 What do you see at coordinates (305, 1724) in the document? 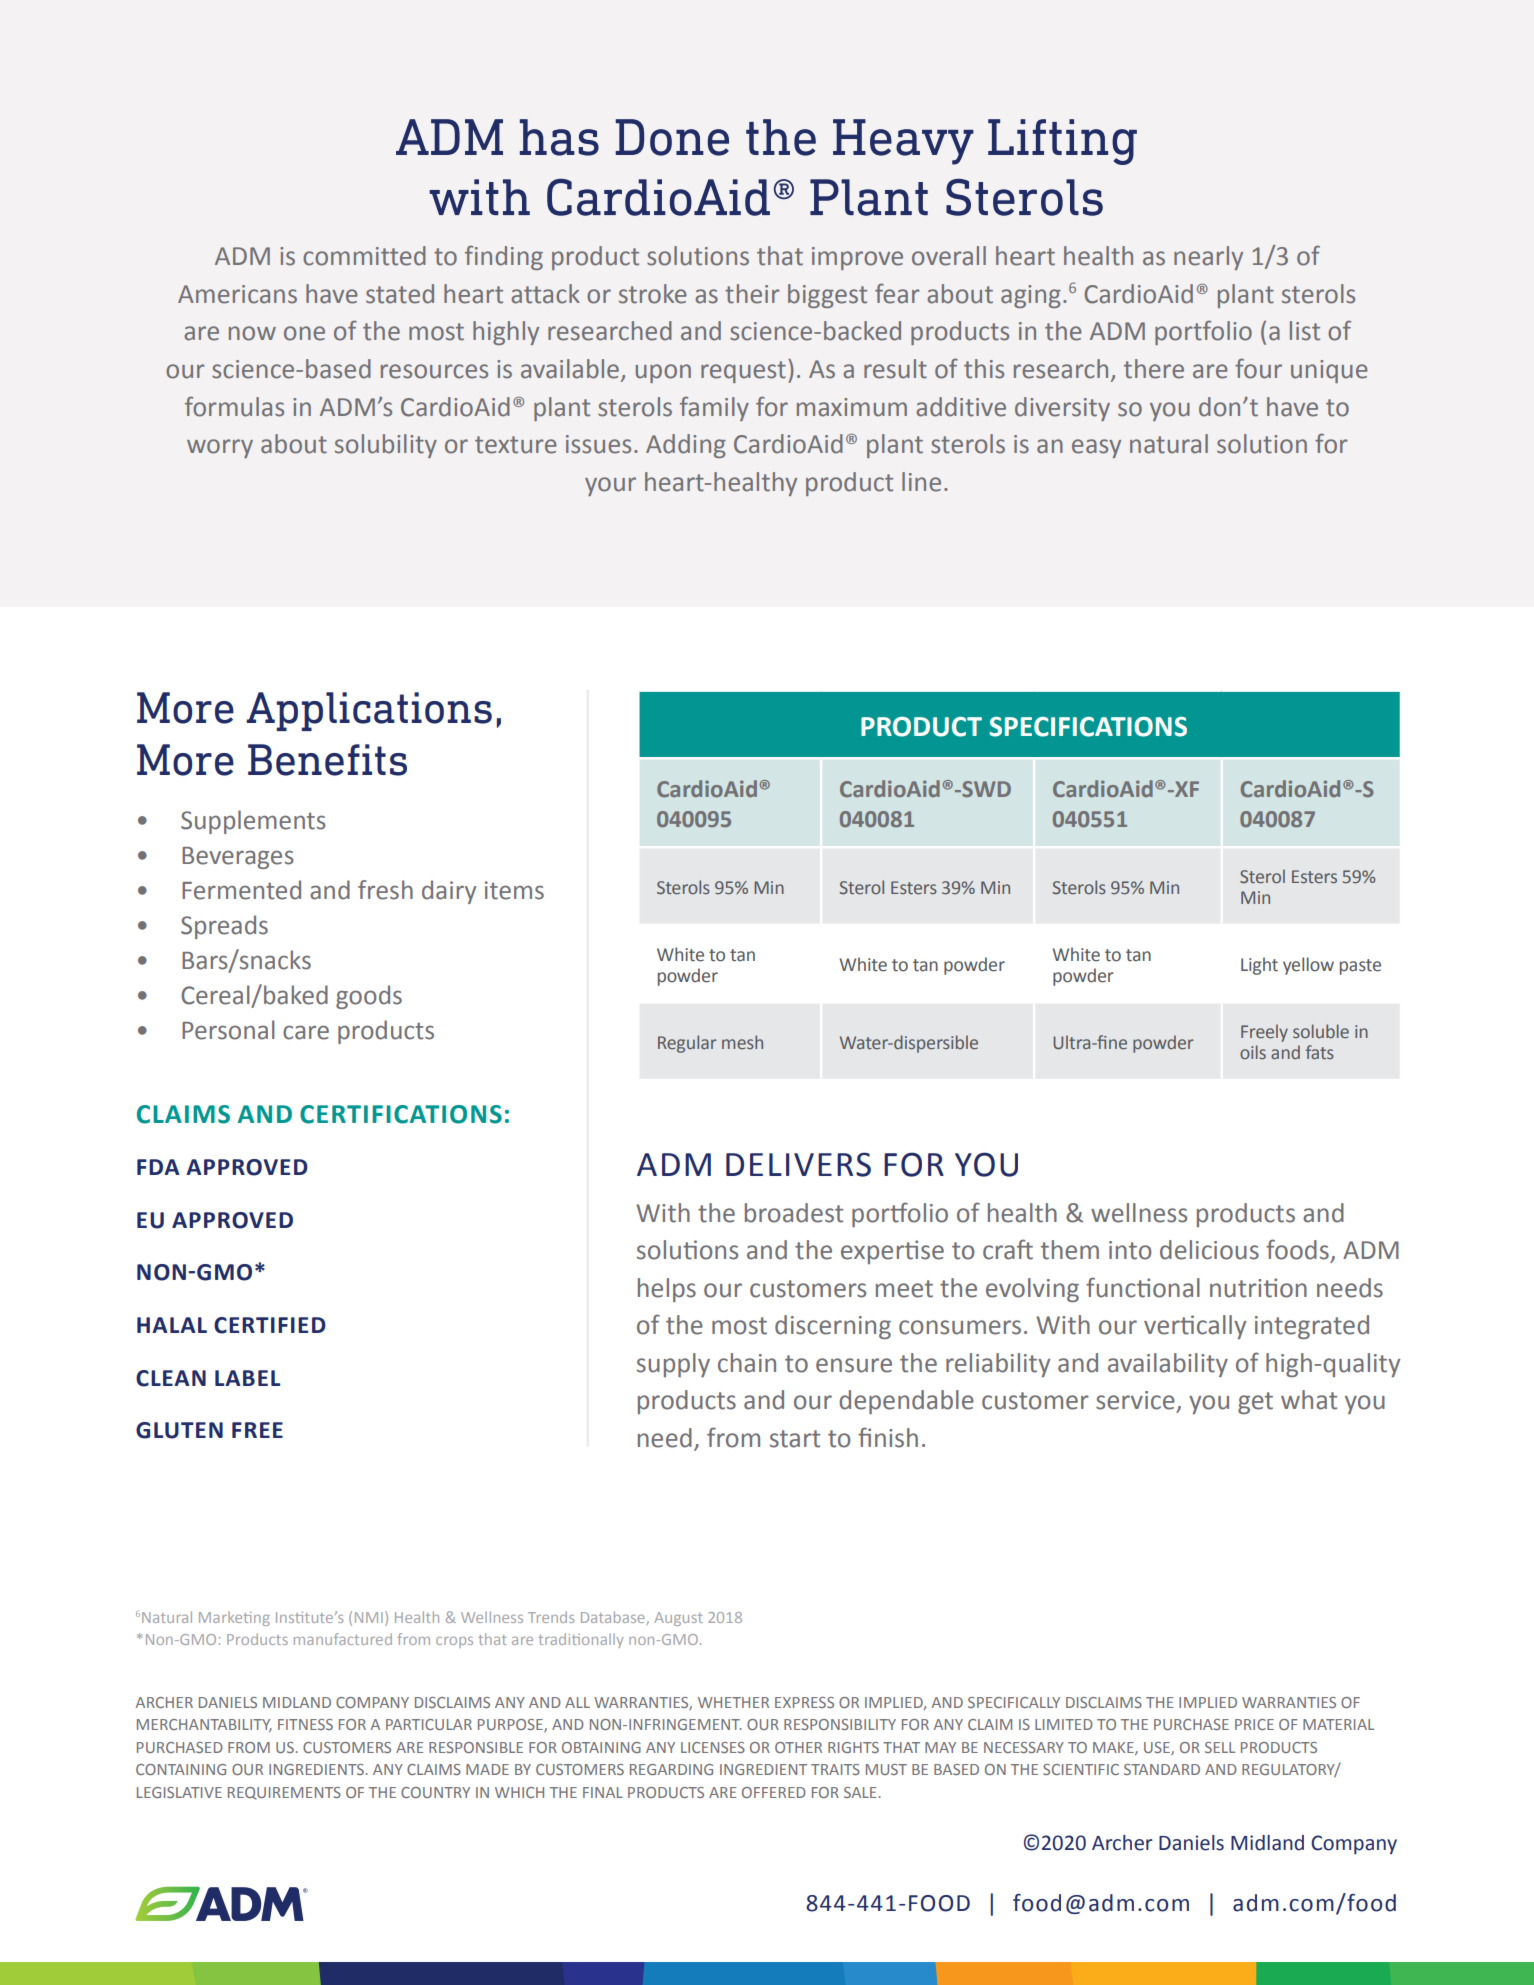
I see `FITNESS` at bounding box center [305, 1724].
